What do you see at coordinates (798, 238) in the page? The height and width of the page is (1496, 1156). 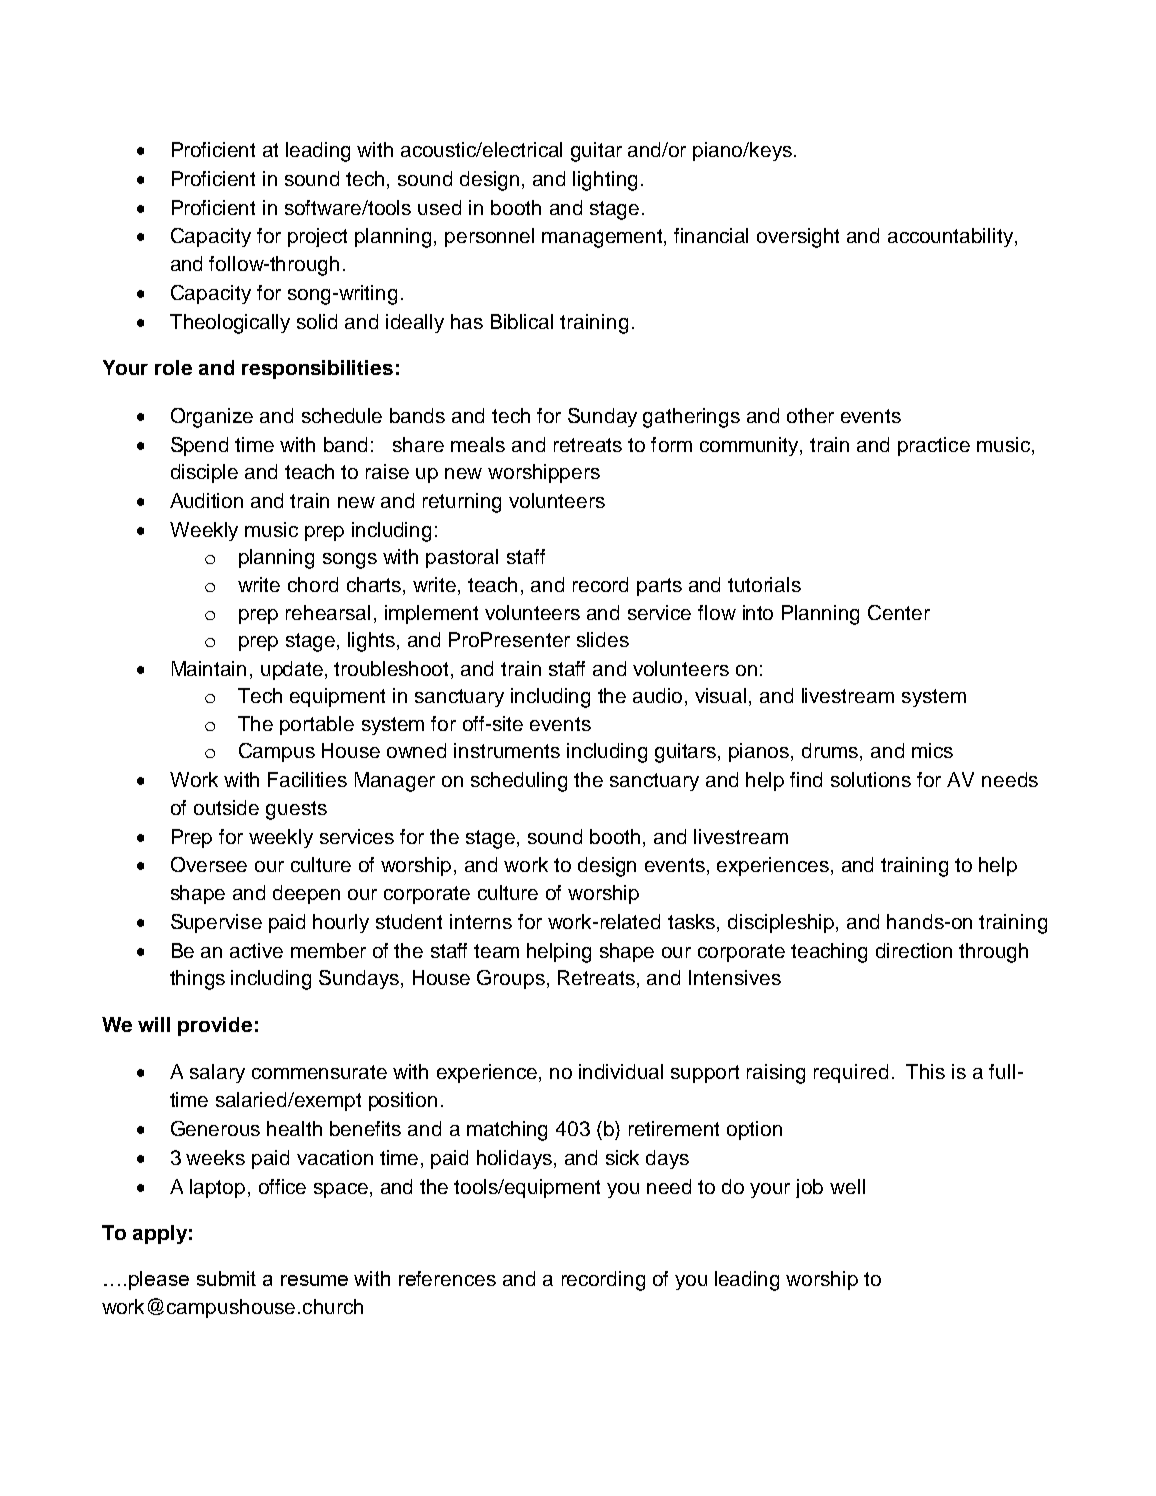 I see `oversight` at bounding box center [798, 238].
